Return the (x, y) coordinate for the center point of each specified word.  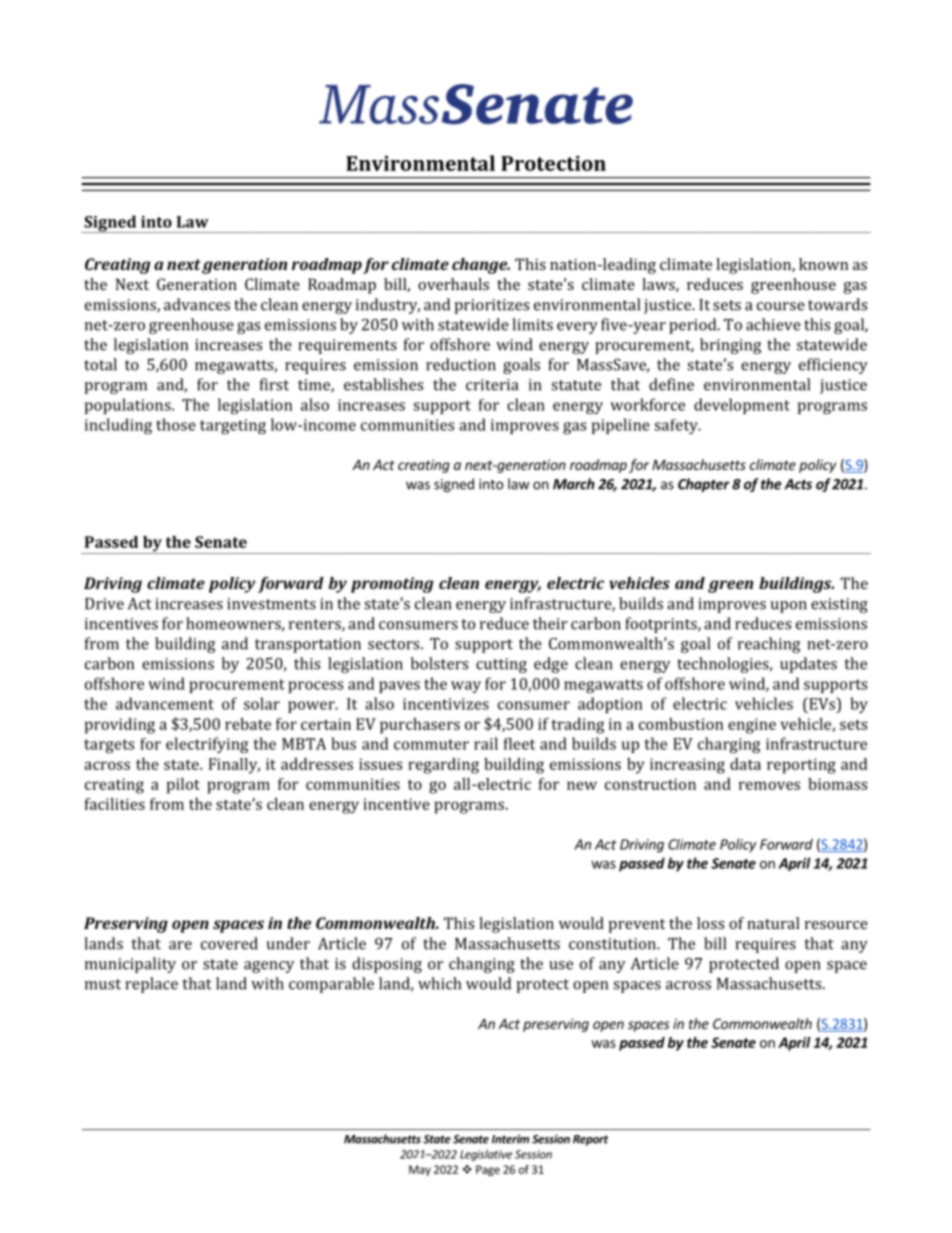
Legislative (486, 1155)
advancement (165, 703)
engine (752, 726)
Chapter (704, 485)
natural (773, 923)
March (574, 484)
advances (197, 304)
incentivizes (446, 704)
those (176, 424)
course (781, 306)
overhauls (453, 284)
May (420, 1170)
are (180, 945)
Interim (510, 1139)
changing (482, 965)
